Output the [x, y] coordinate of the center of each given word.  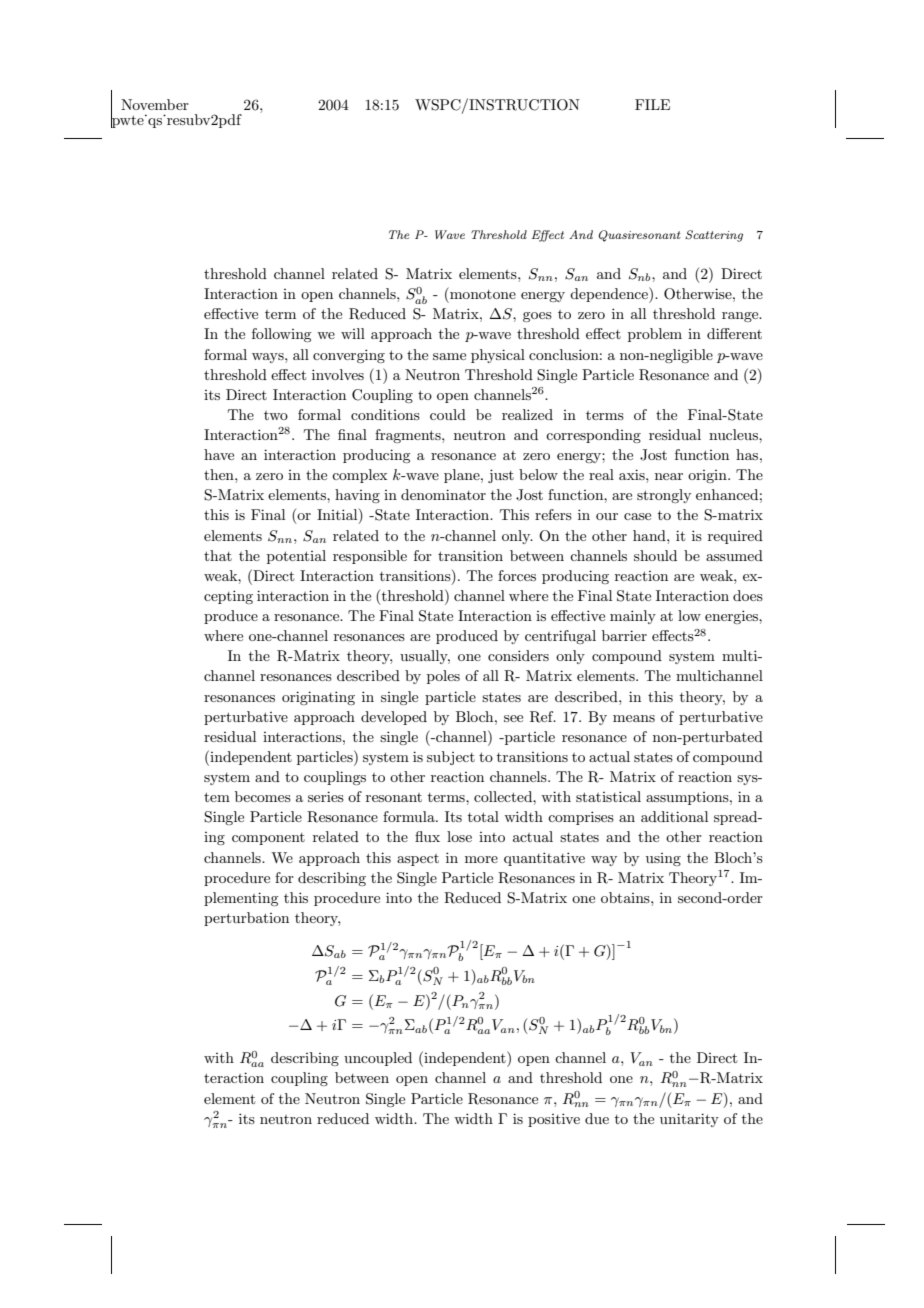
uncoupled [378, 1059]
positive [554, 1120]
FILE [652, 104]
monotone [482, 293]
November [155, 104]
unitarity [689, 1120]
